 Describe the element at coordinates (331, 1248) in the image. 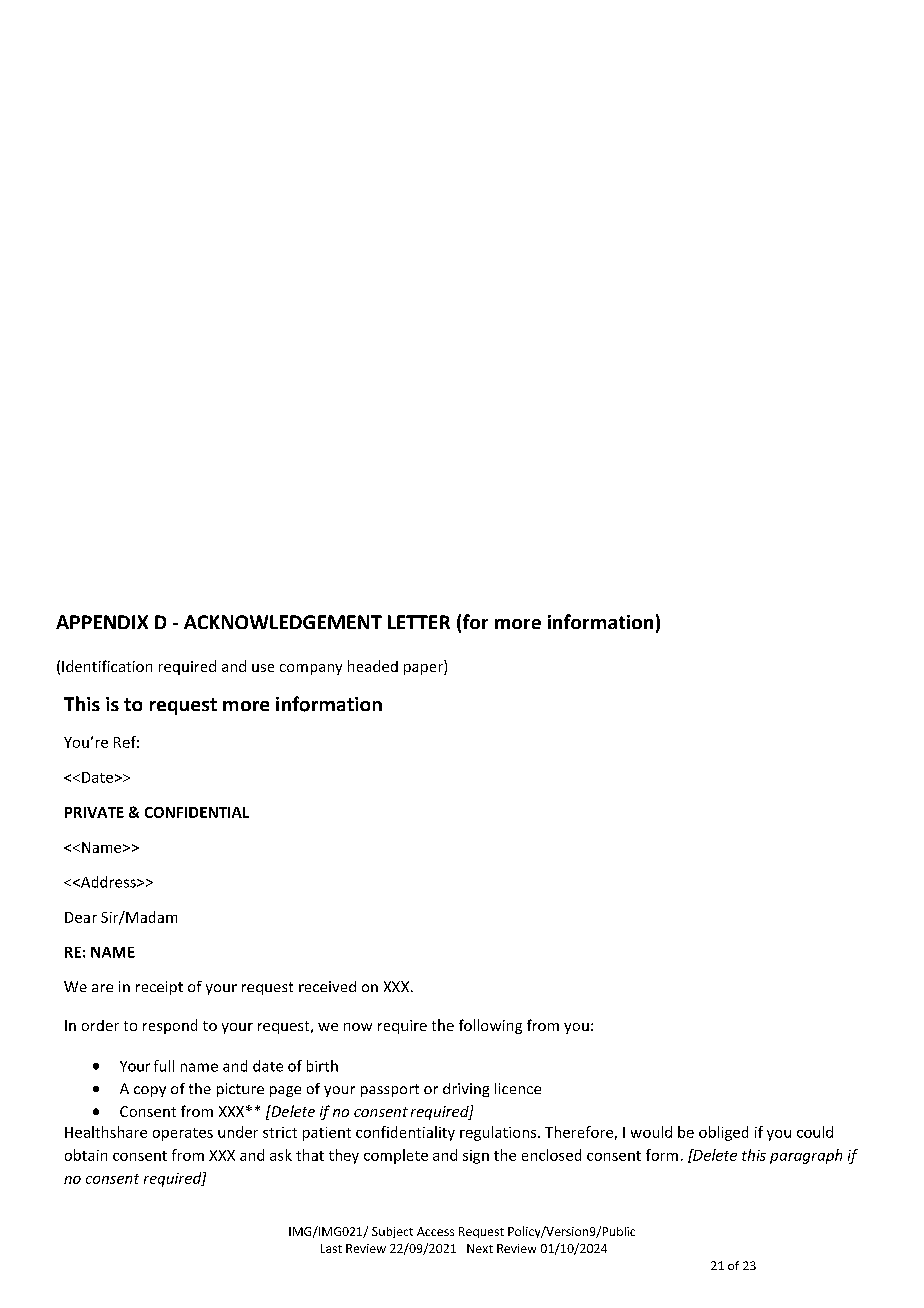

I see `Last` at that location.
